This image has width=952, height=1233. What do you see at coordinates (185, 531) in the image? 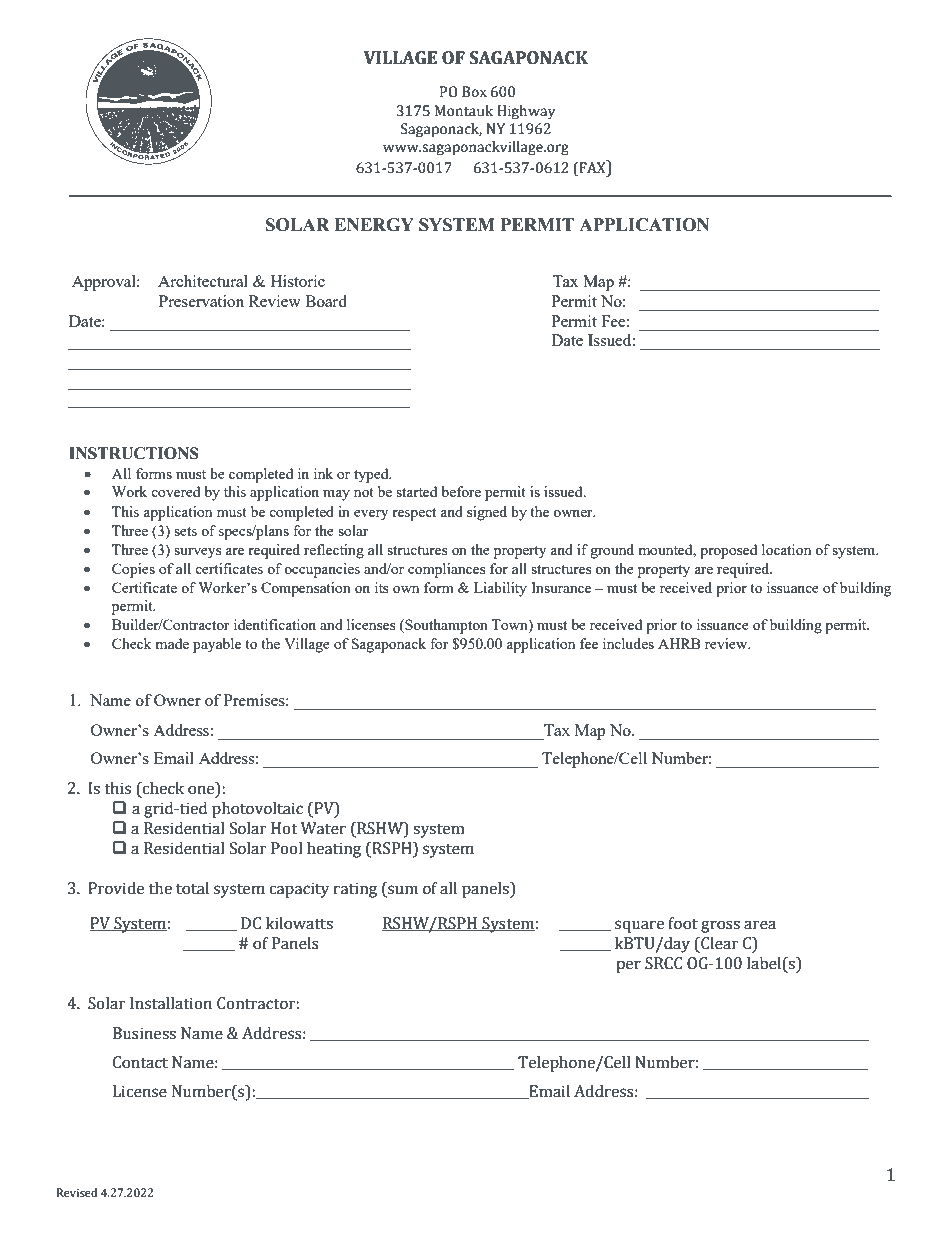
I see `sets` at bounding box center [185, 531].
